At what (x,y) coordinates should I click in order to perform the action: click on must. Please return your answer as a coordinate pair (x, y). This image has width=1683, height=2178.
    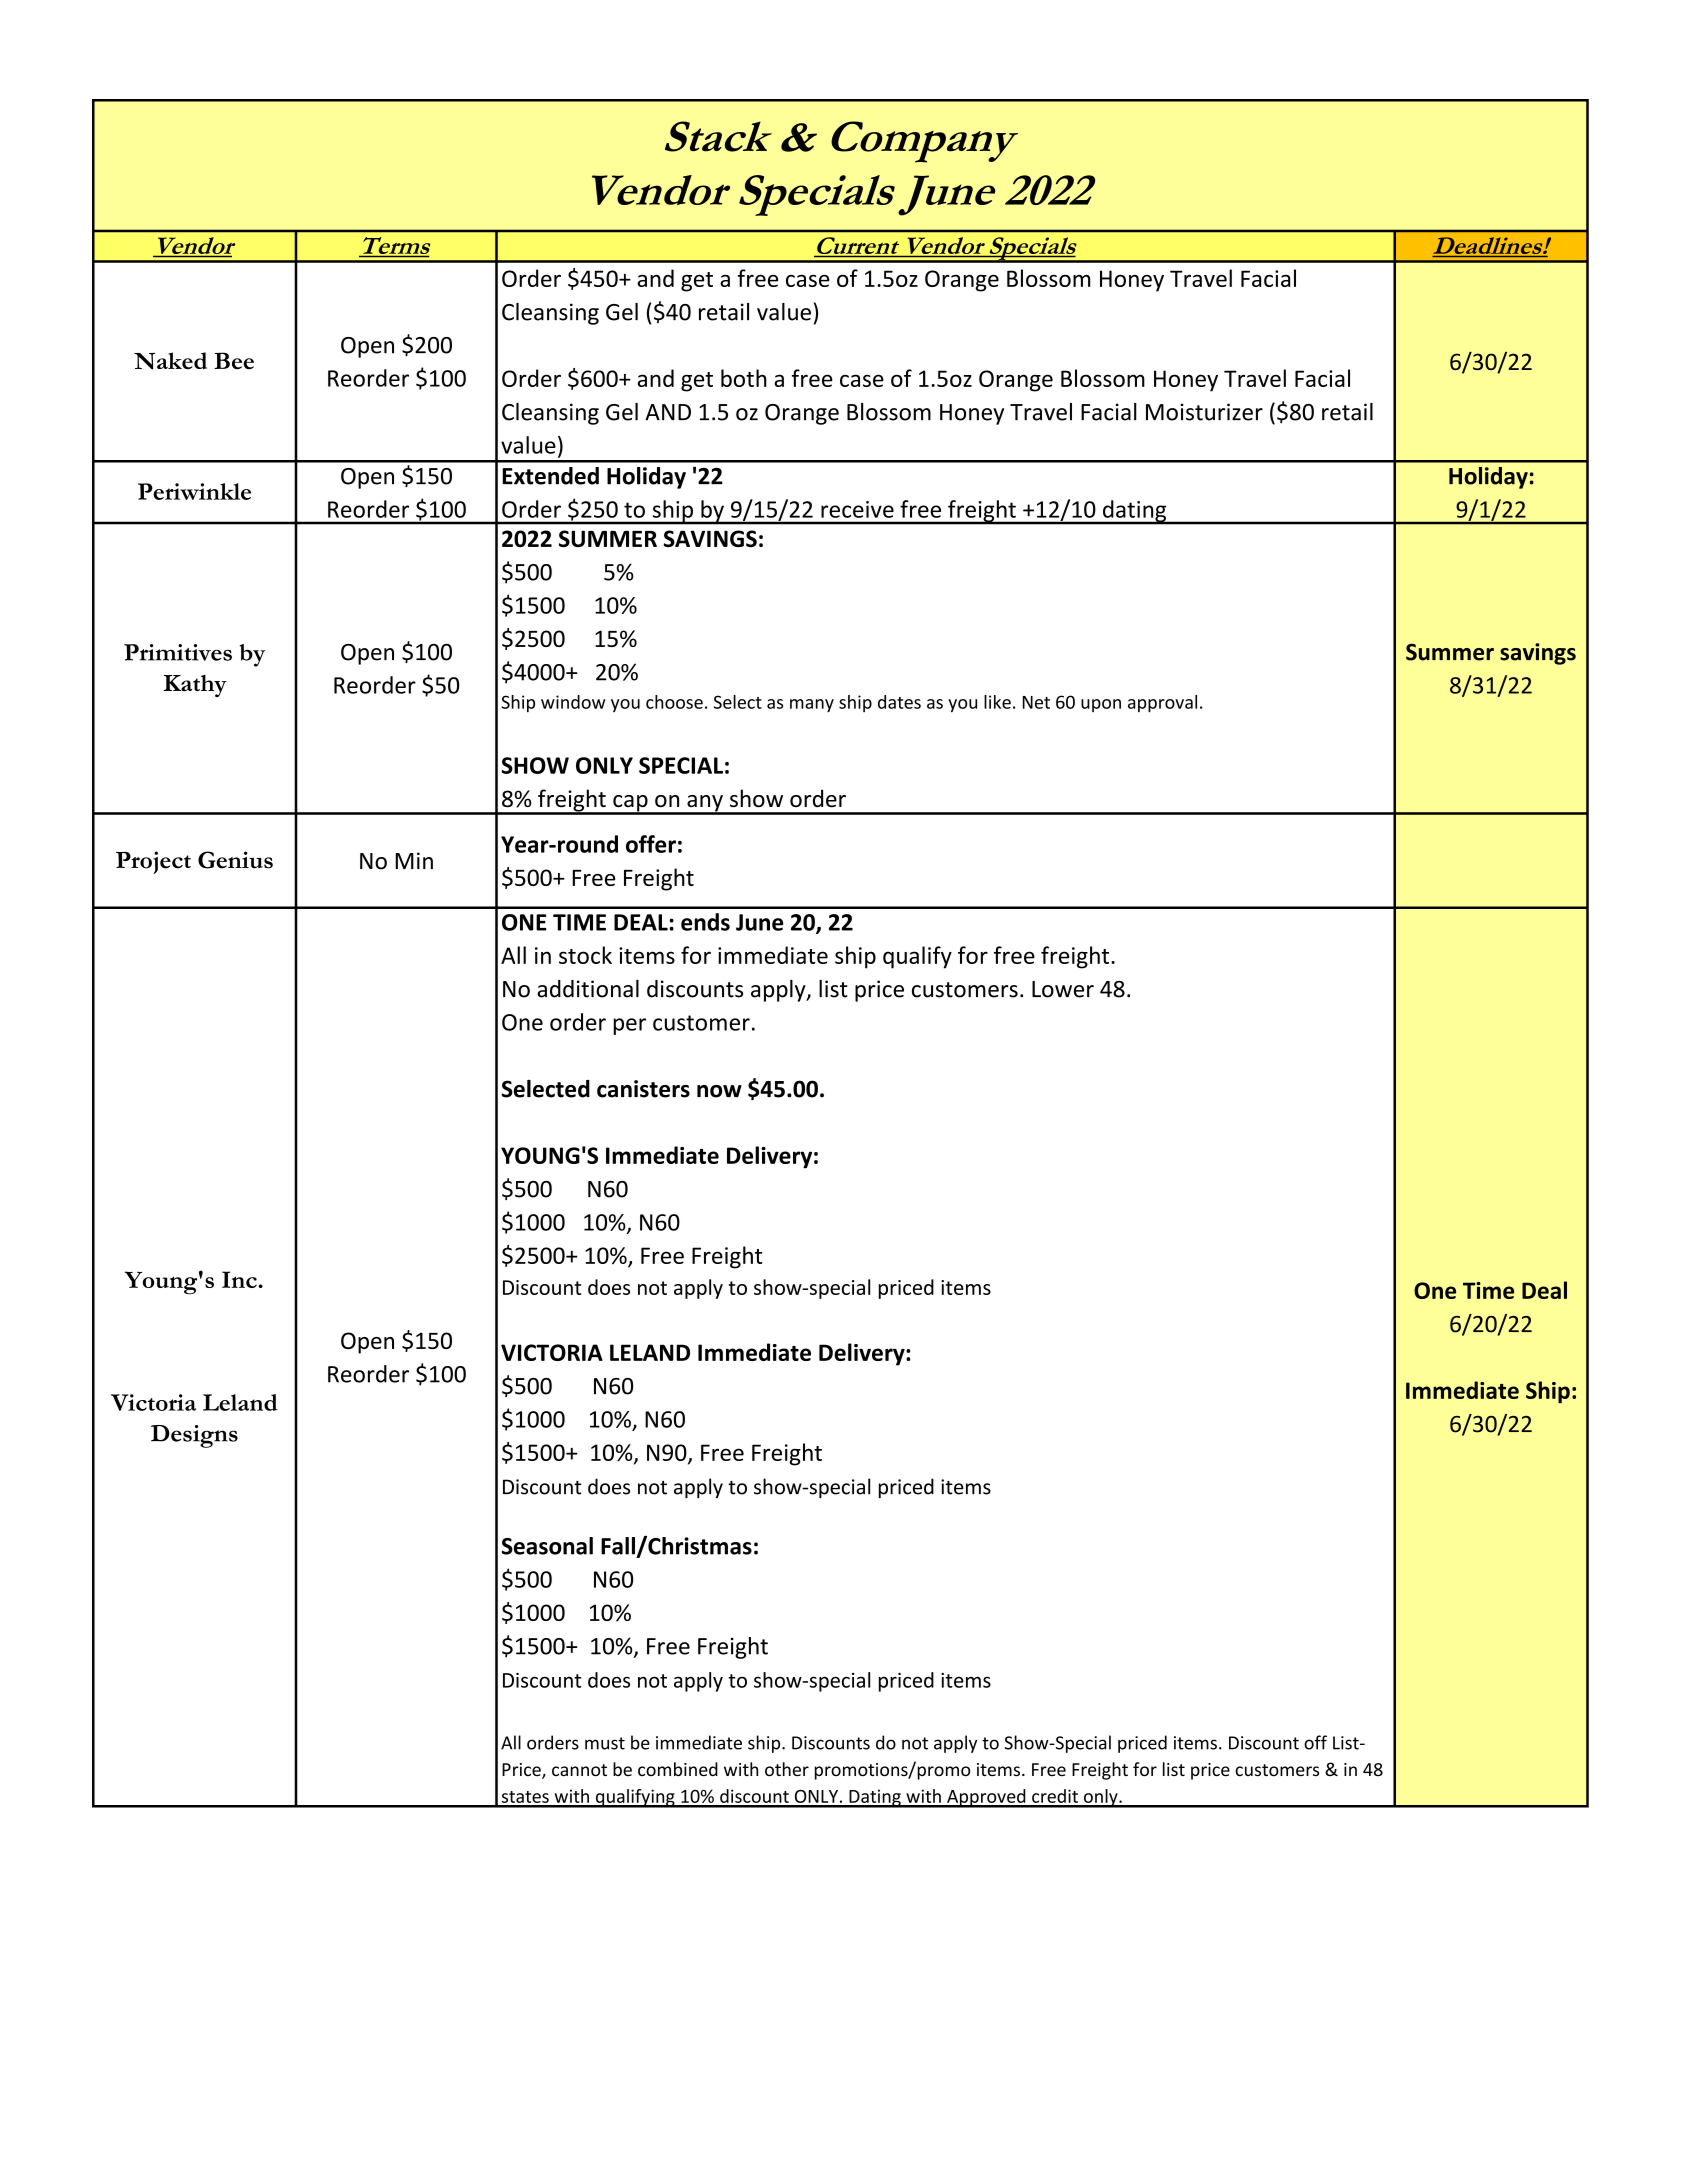
    Looking at the image, I should click on (605, 1743).
